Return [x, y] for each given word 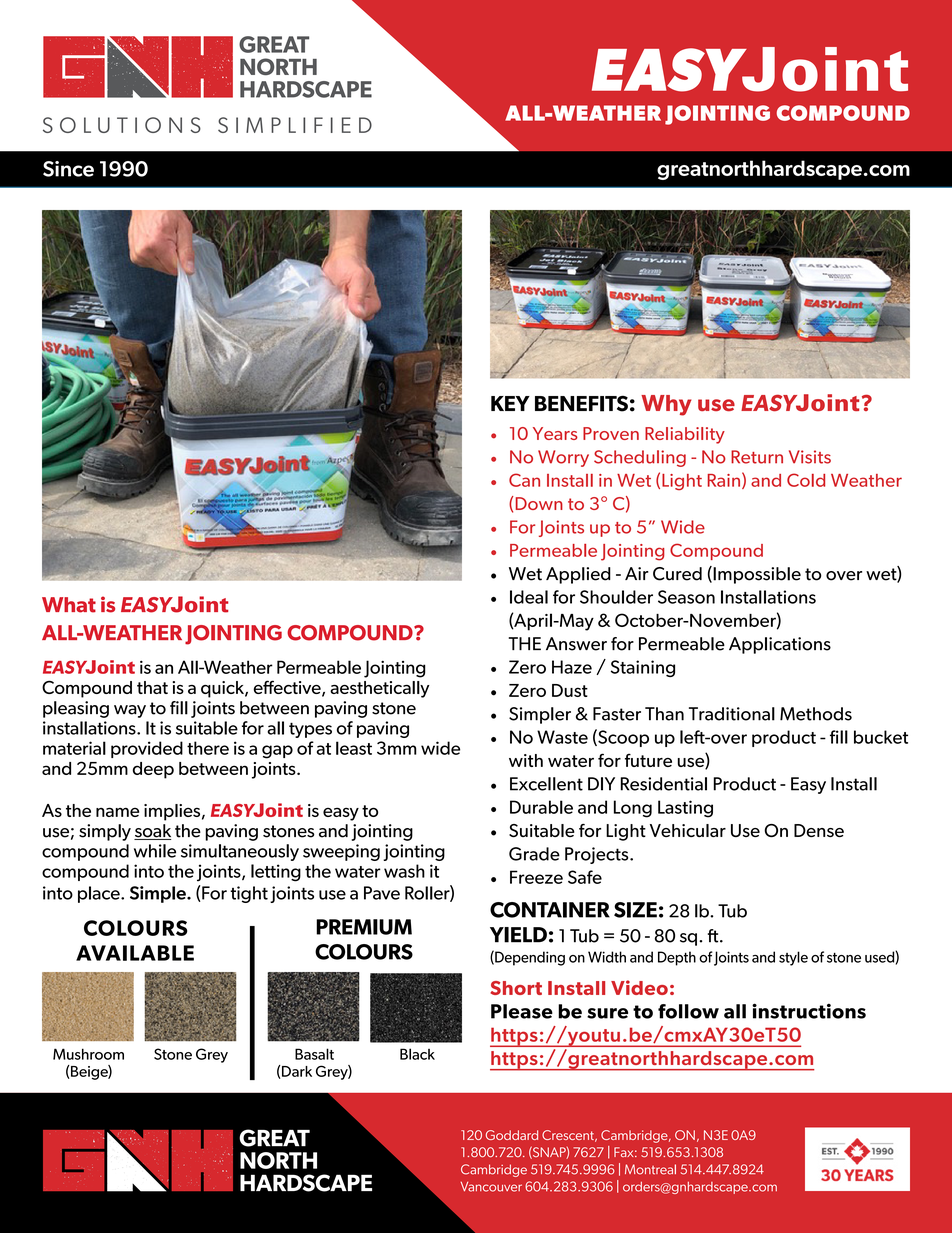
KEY [510, 403]
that [152, 687]
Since [68, 169]
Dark [297, 1071]
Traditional [732, 714]
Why [666, 405]
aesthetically [380, 689]
